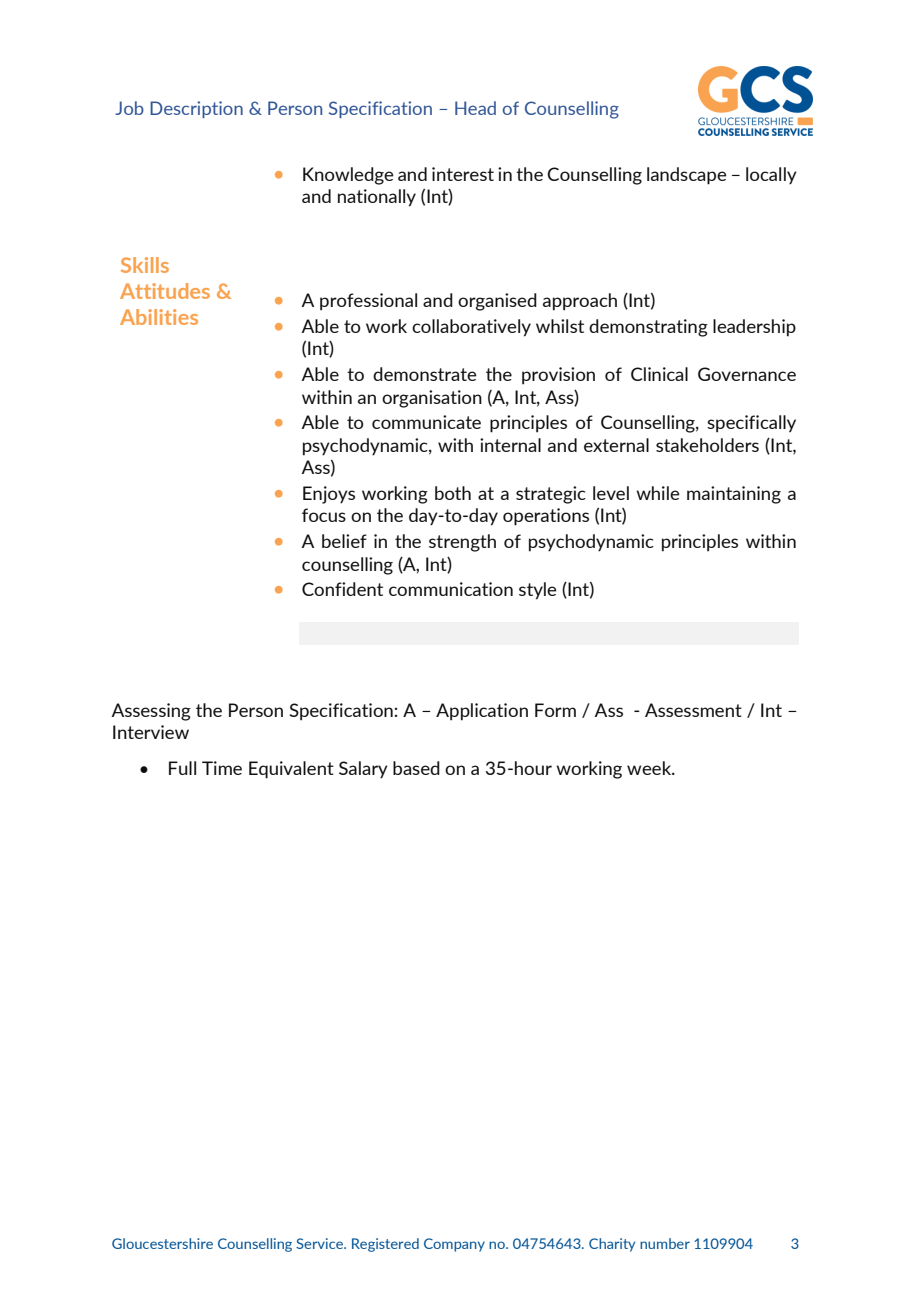 The image size is (924, 1308). I want to click on interest, so click(463, 174).
